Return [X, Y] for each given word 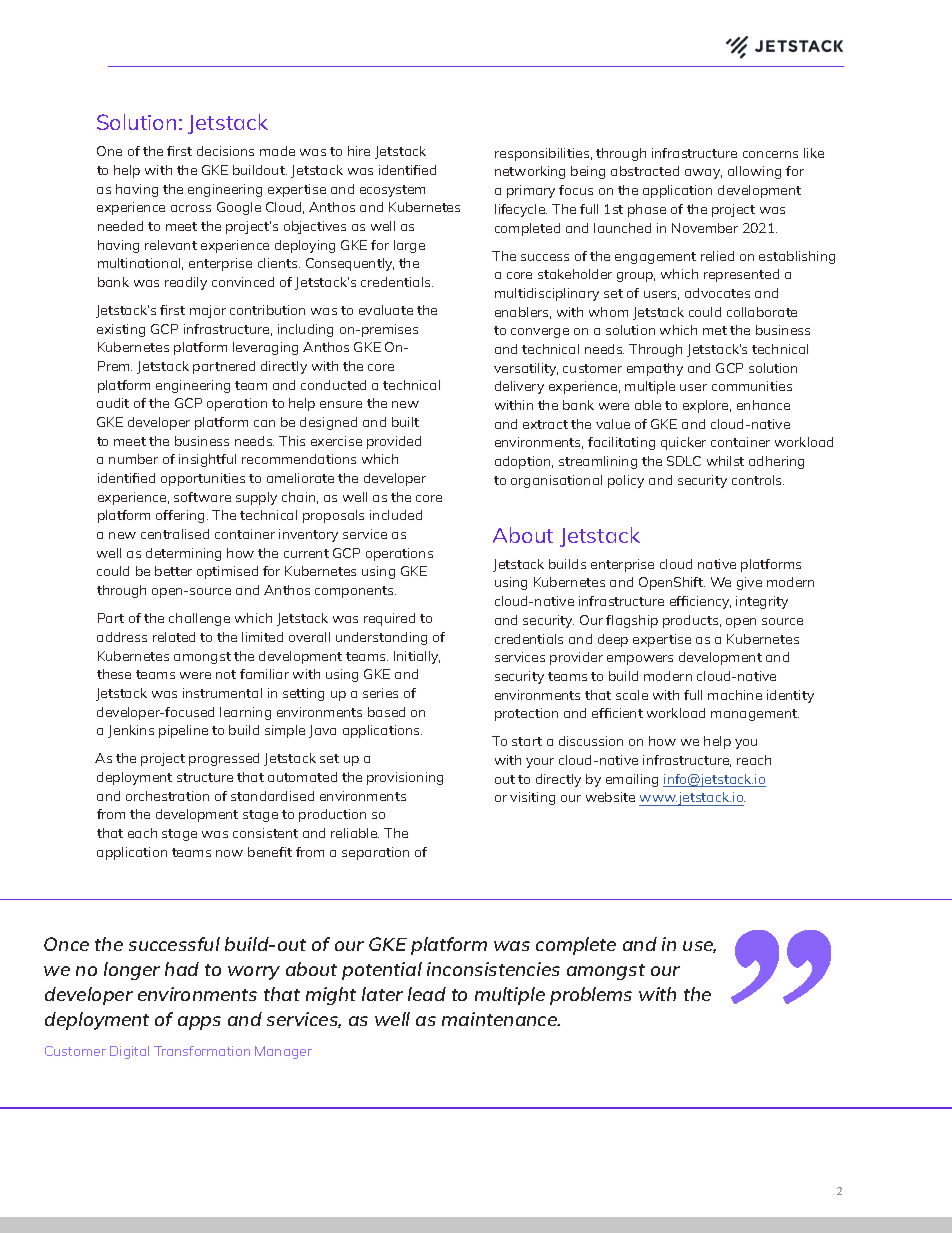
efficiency [700, 602]
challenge [199, 619]
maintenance [501, 1019]
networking [530, 172]
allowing [754, 172]
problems [591, 996]
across [191, 208]
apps [199, 1023]
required [389, 619]
